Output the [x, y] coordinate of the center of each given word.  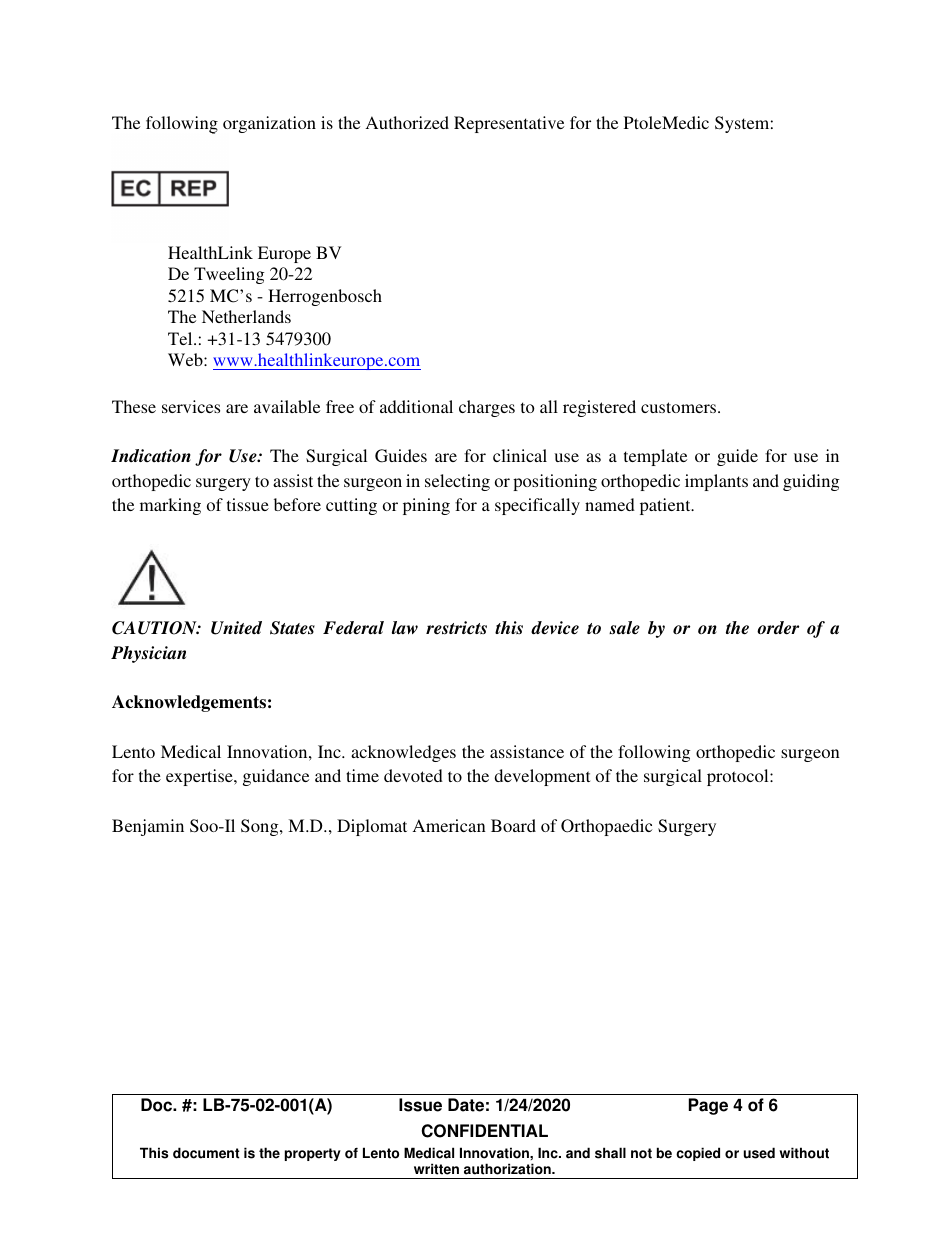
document [206, 1153]
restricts [456, 628]
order [778, 628]
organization [269, 124]
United [236, 628]
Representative [509, 124]
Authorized [407, 122]
